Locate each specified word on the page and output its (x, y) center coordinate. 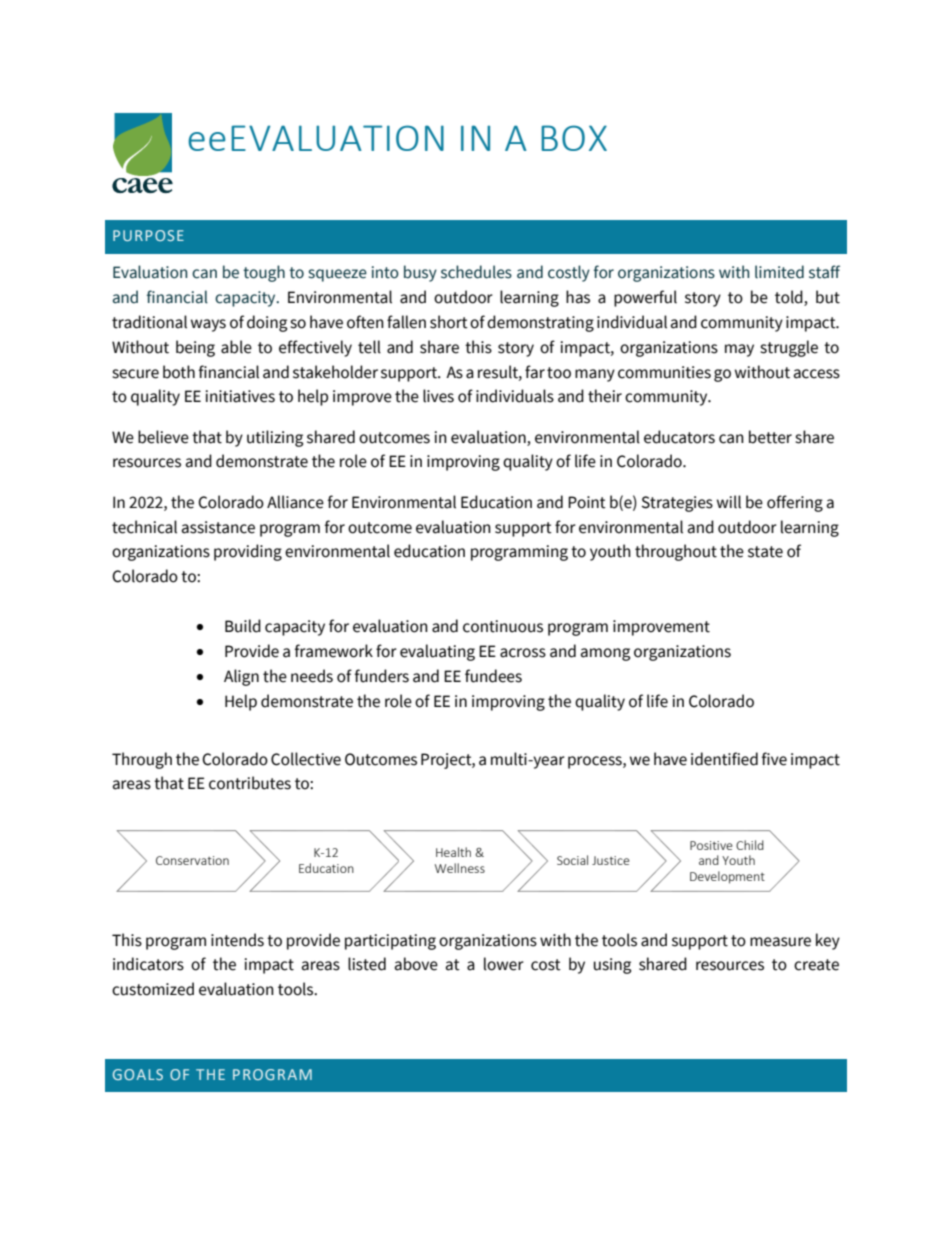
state (765, 552)
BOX (574, 138)
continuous (503, 626)
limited (779, 272)
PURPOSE (148, 235)
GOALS (138, 1074)
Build (243, 626)
